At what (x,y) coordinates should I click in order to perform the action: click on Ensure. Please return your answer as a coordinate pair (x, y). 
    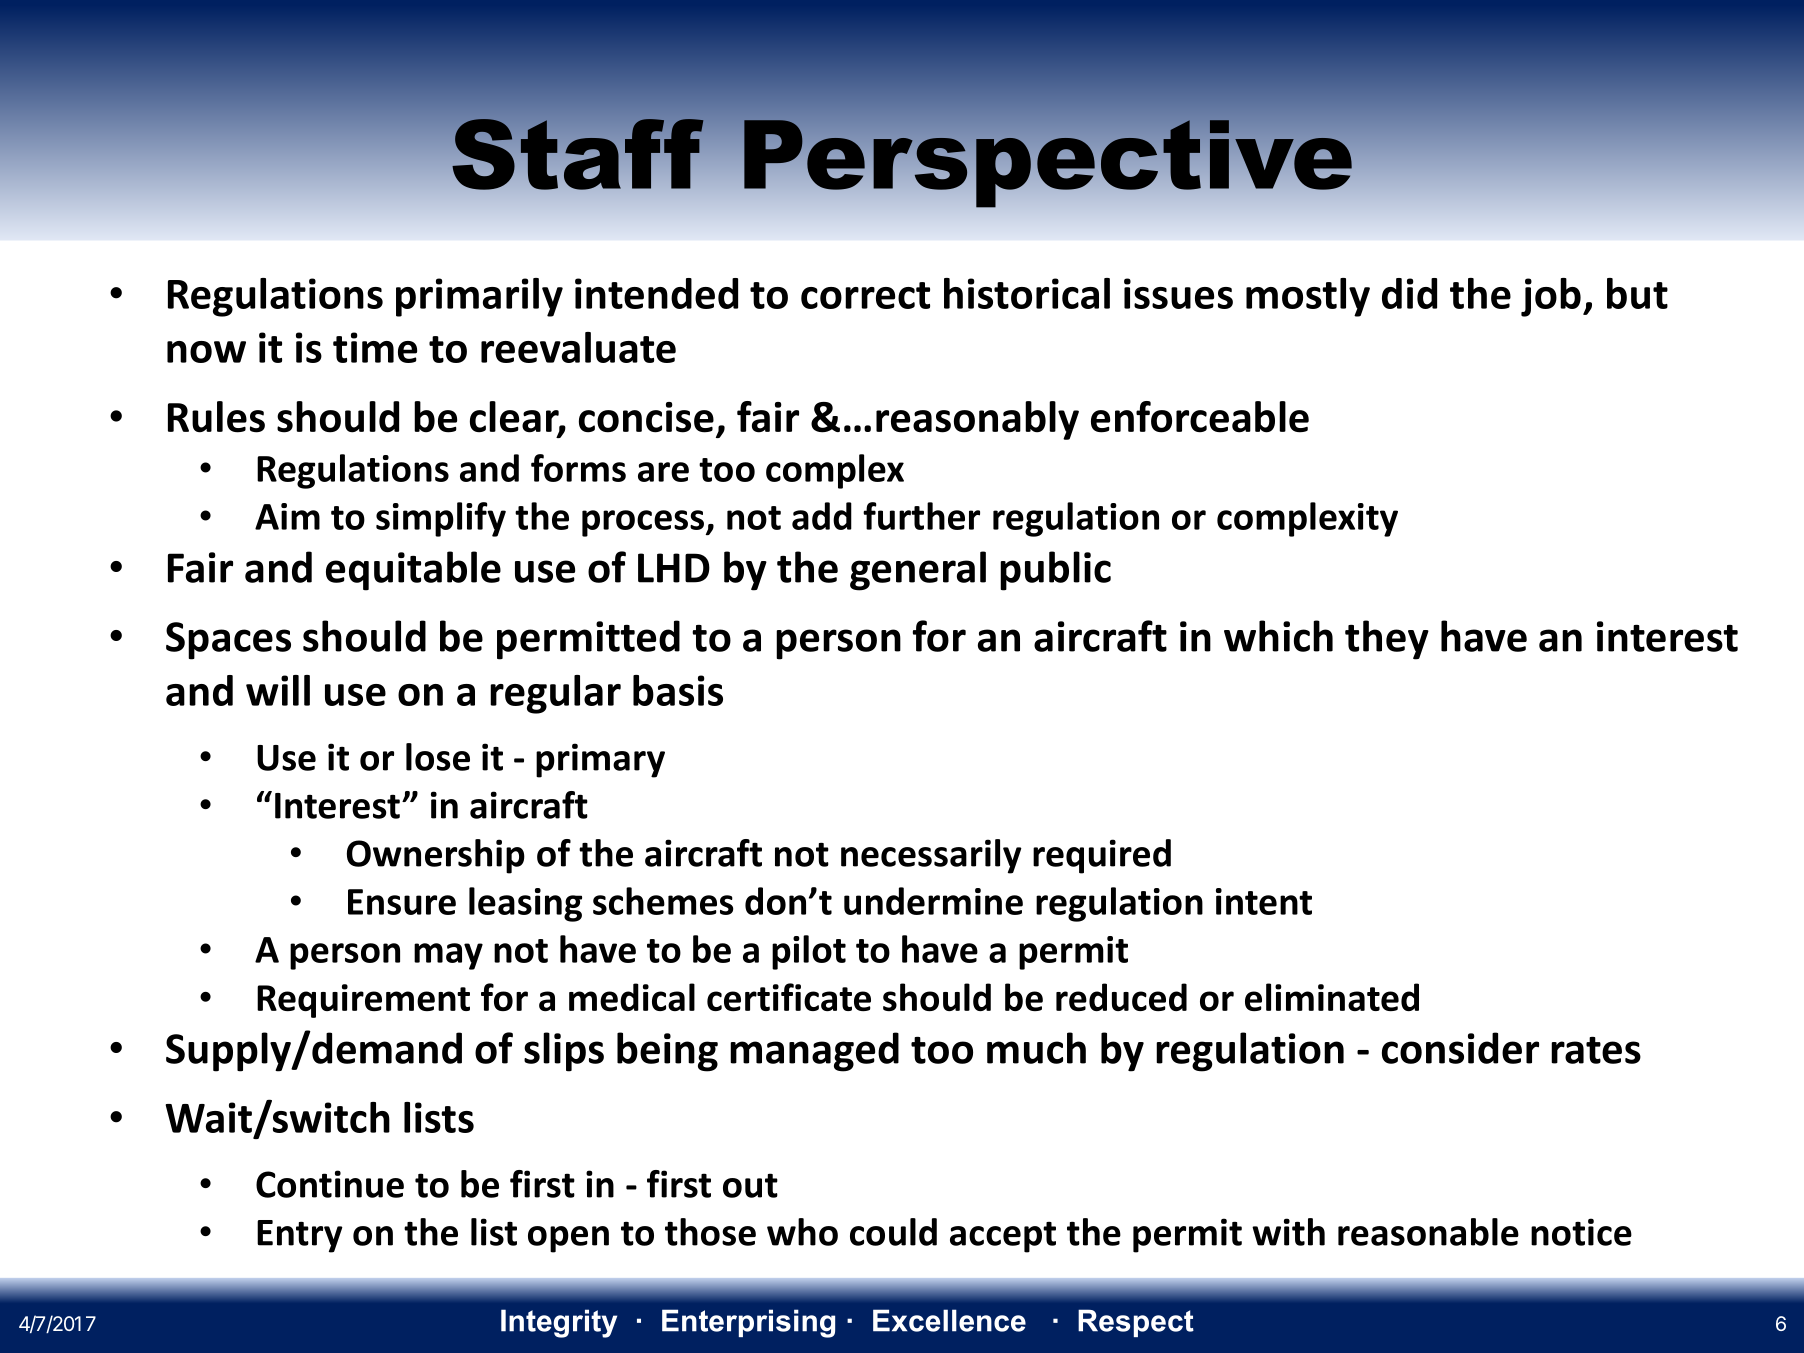
    Looking at the image, I should click on (402, 902).
